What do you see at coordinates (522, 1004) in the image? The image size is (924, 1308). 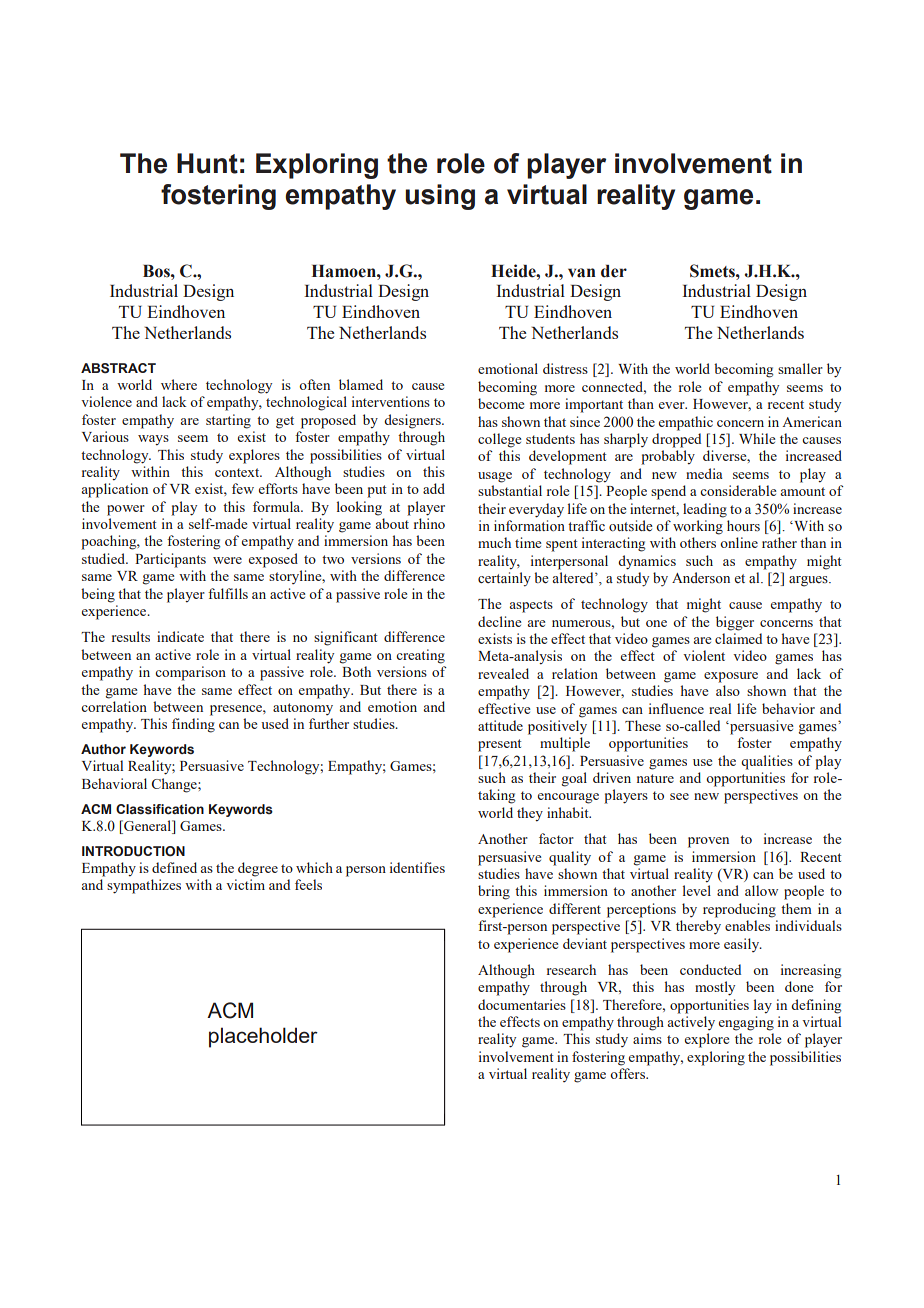 I see `documentaries` at bounding box center [522, 1004].
